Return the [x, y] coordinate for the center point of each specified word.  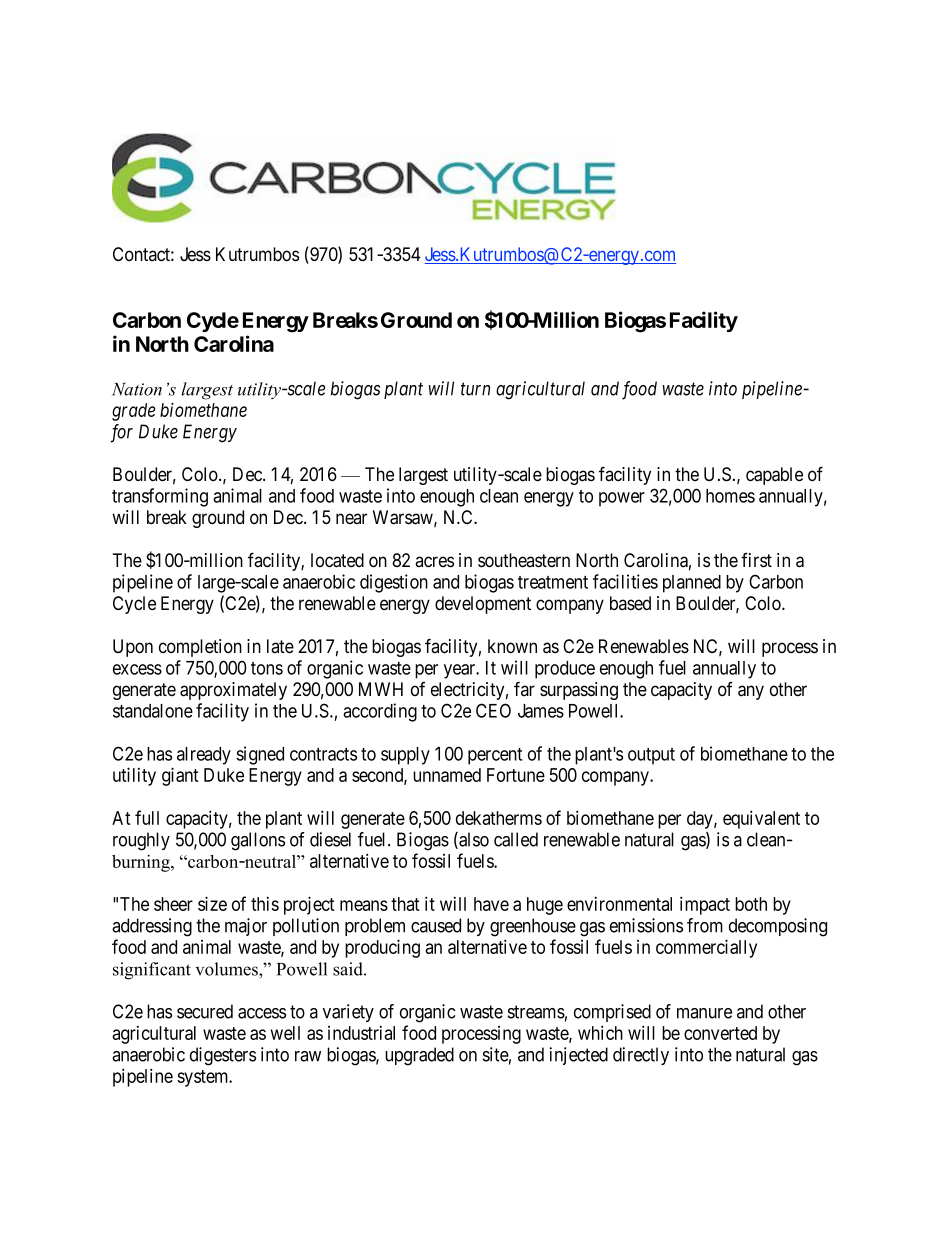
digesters [223, 1056]
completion [200, 648]
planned [692, 584]
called [516, 839]
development [483, 605]
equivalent [761, 819]
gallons [258, 841]
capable [774, 476]
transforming [160, 497]
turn [475, 389]
